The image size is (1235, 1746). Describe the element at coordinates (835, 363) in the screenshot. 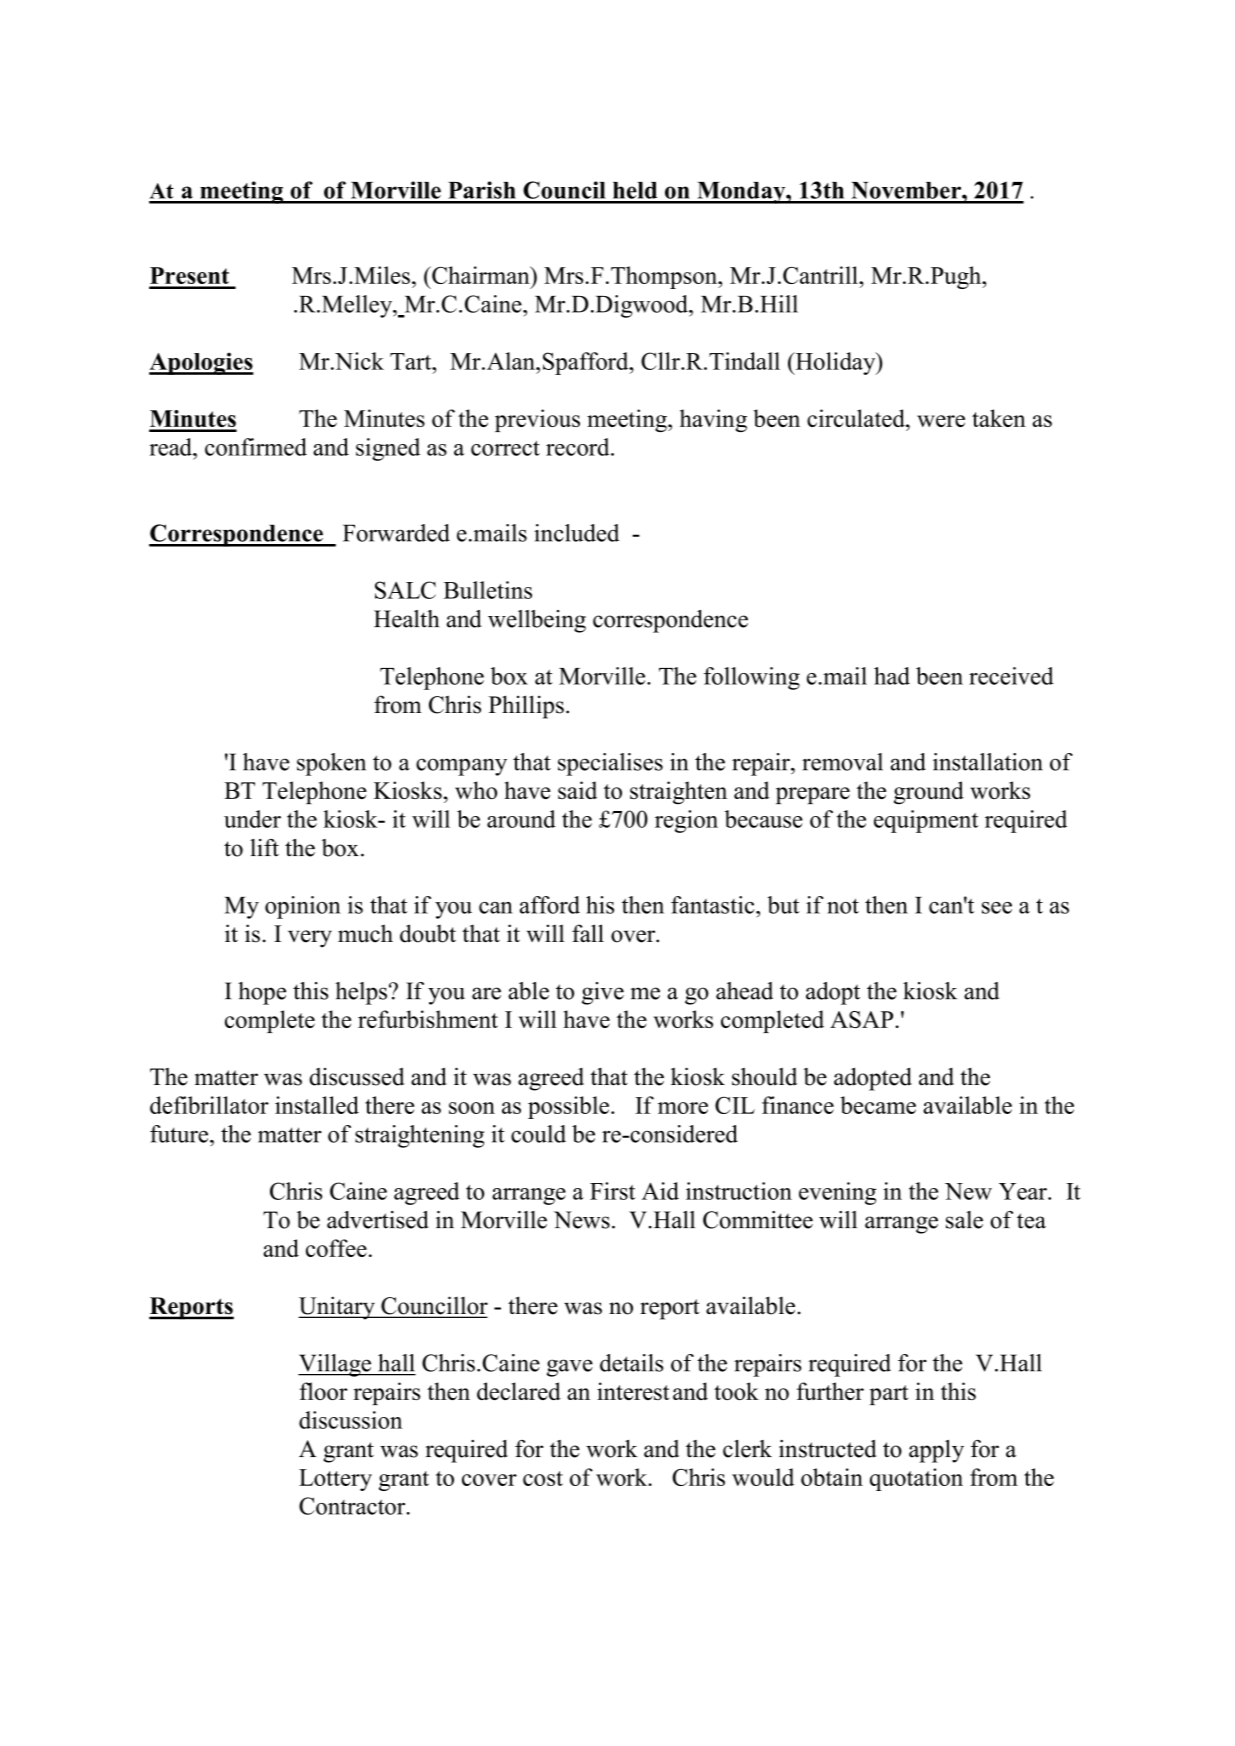

I see `Holiday` at that location.
